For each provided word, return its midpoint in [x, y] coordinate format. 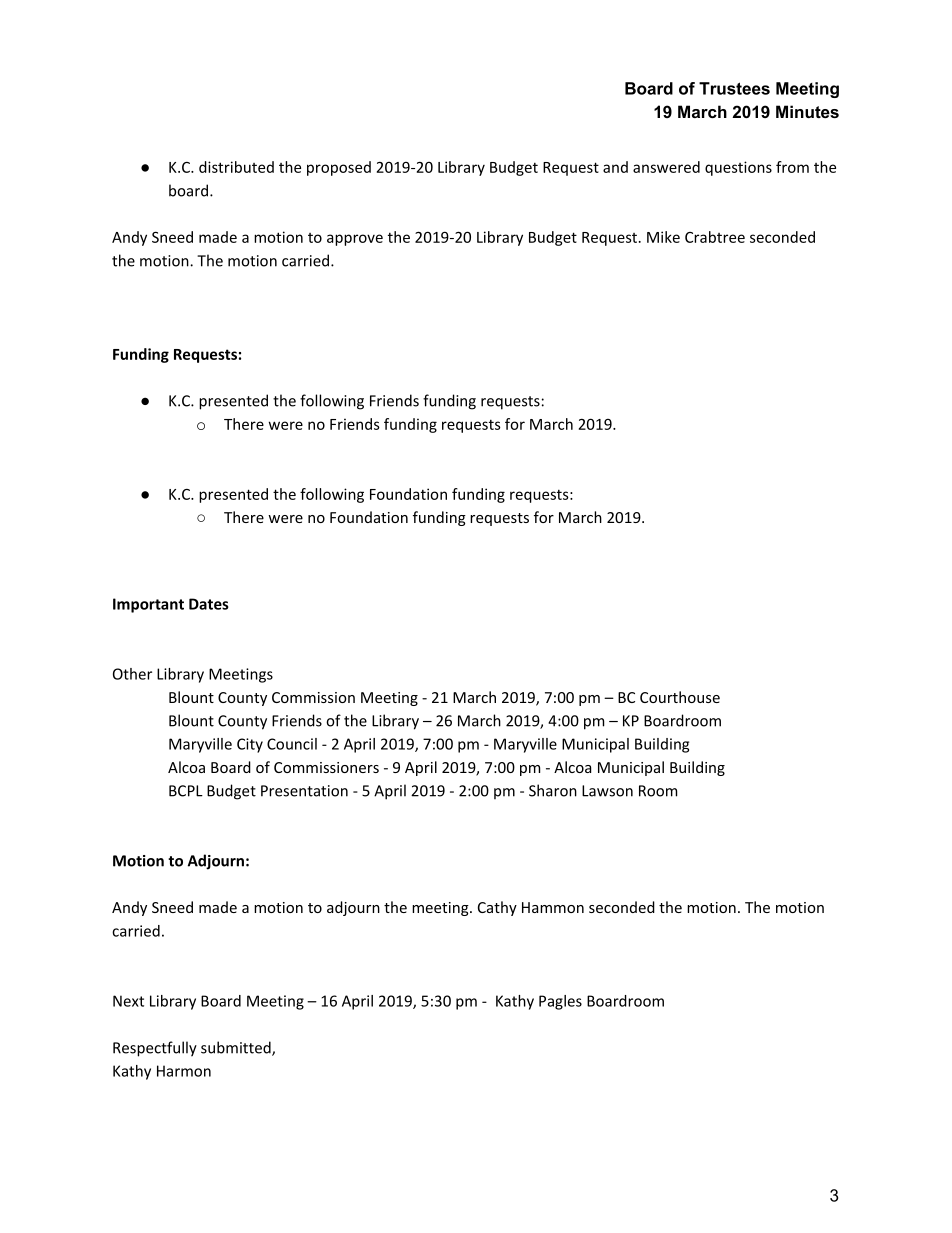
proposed [339, 168]
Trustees [734, 88]
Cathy [497, 908]
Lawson [607, 791]
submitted [237, 1048]
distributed [236, 167]
